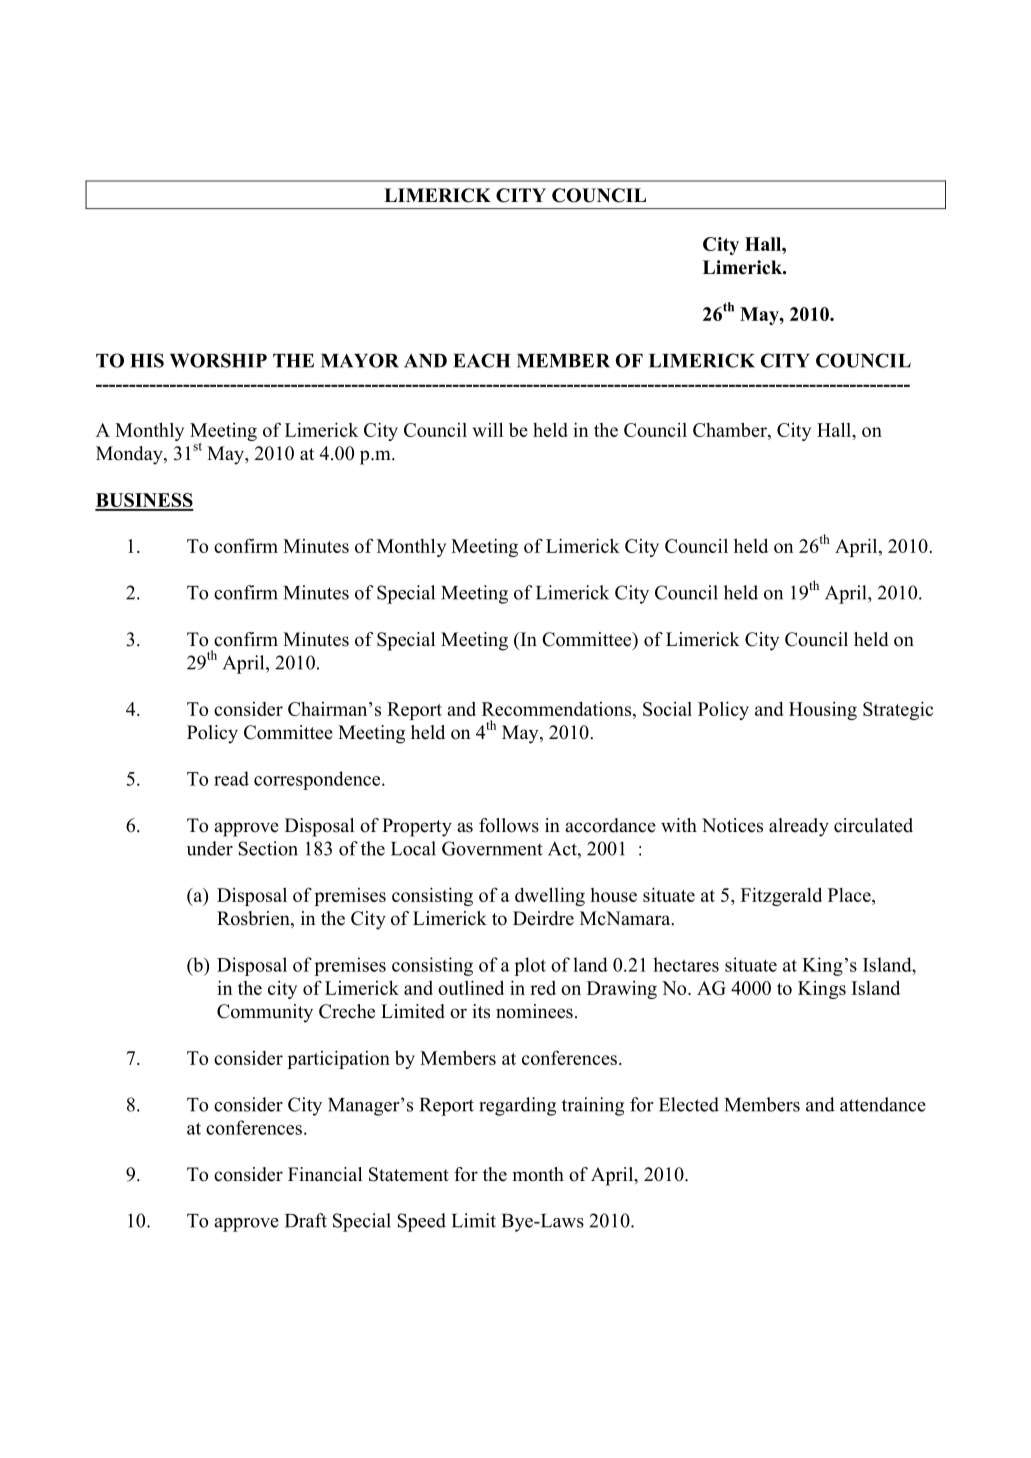 Image resolution: width=1031 pixels, height=1458 pixels. I want to click on Chamber, so click(731, 429).
